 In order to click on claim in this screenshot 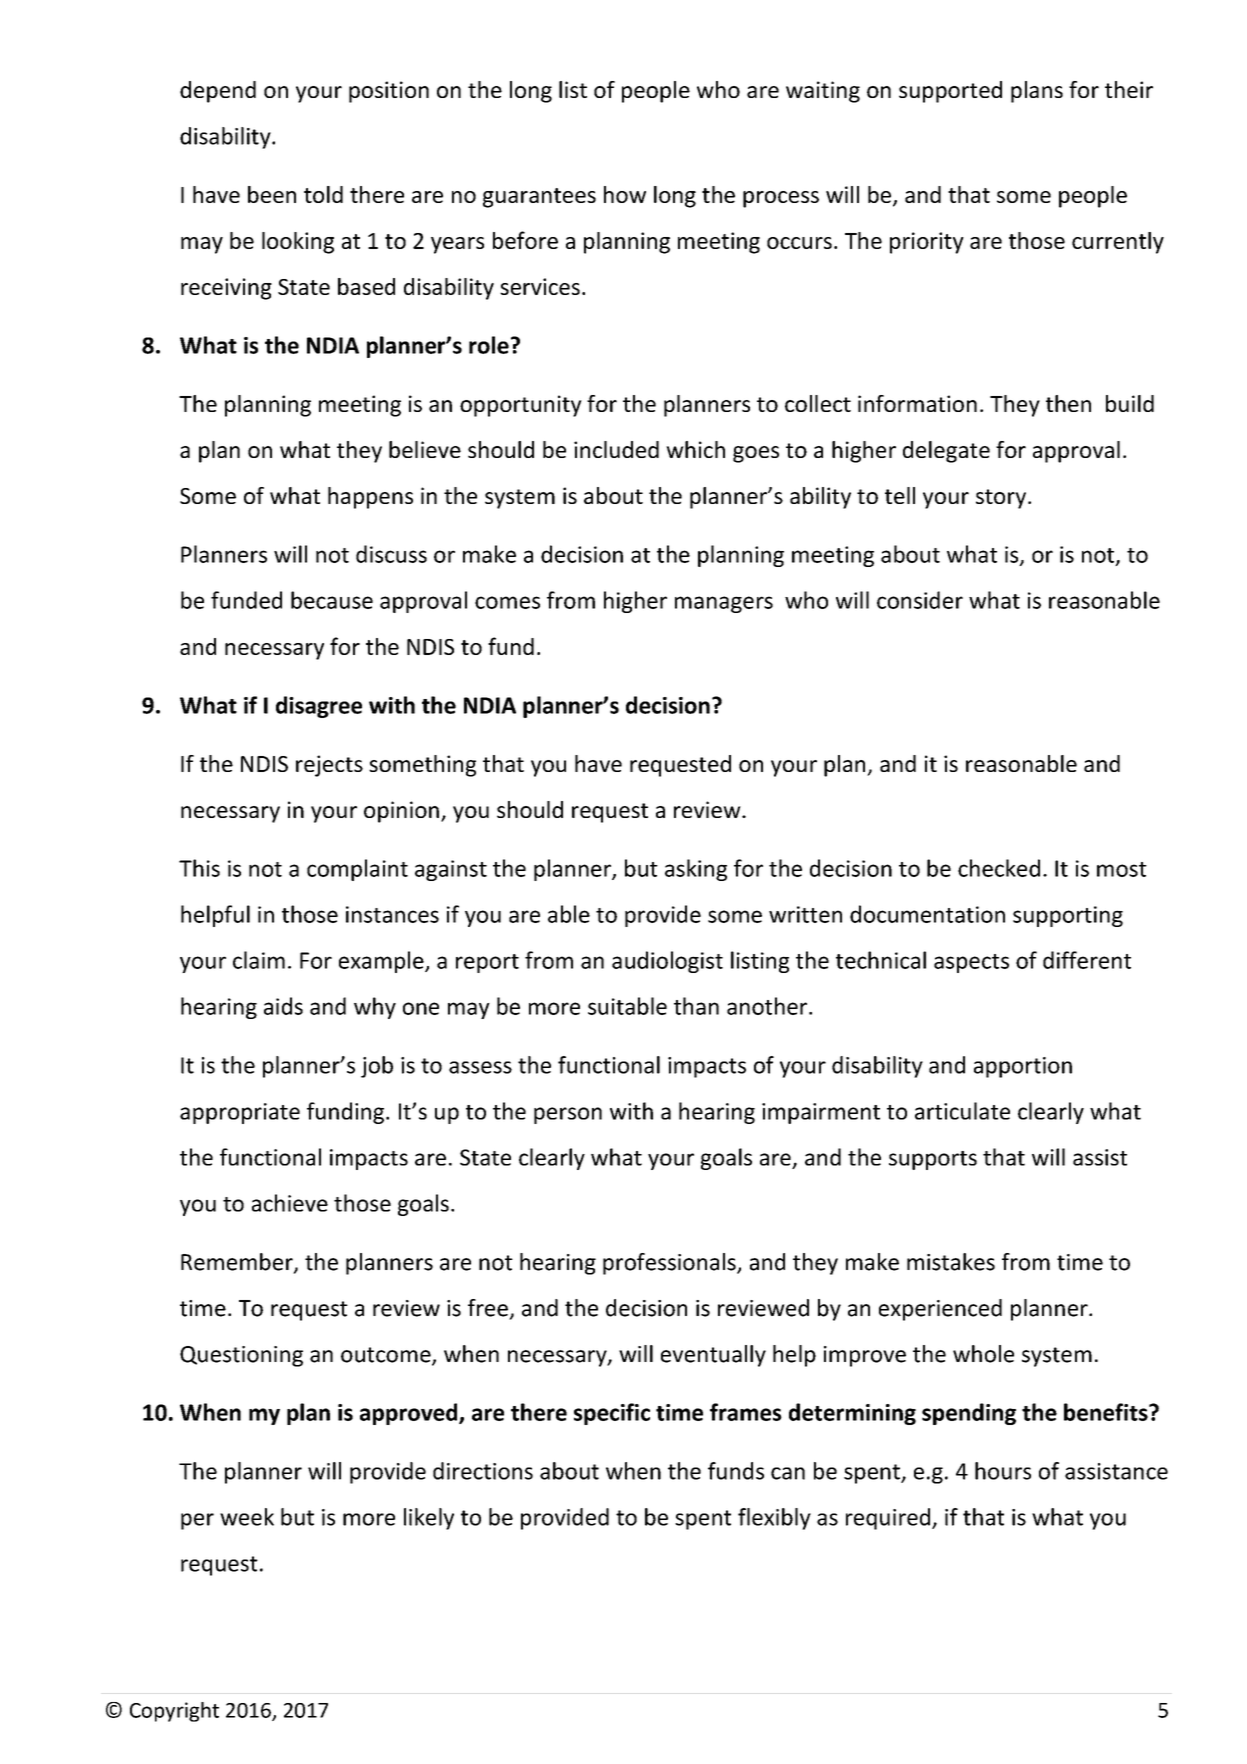, I will do `click(259, 960)`.
